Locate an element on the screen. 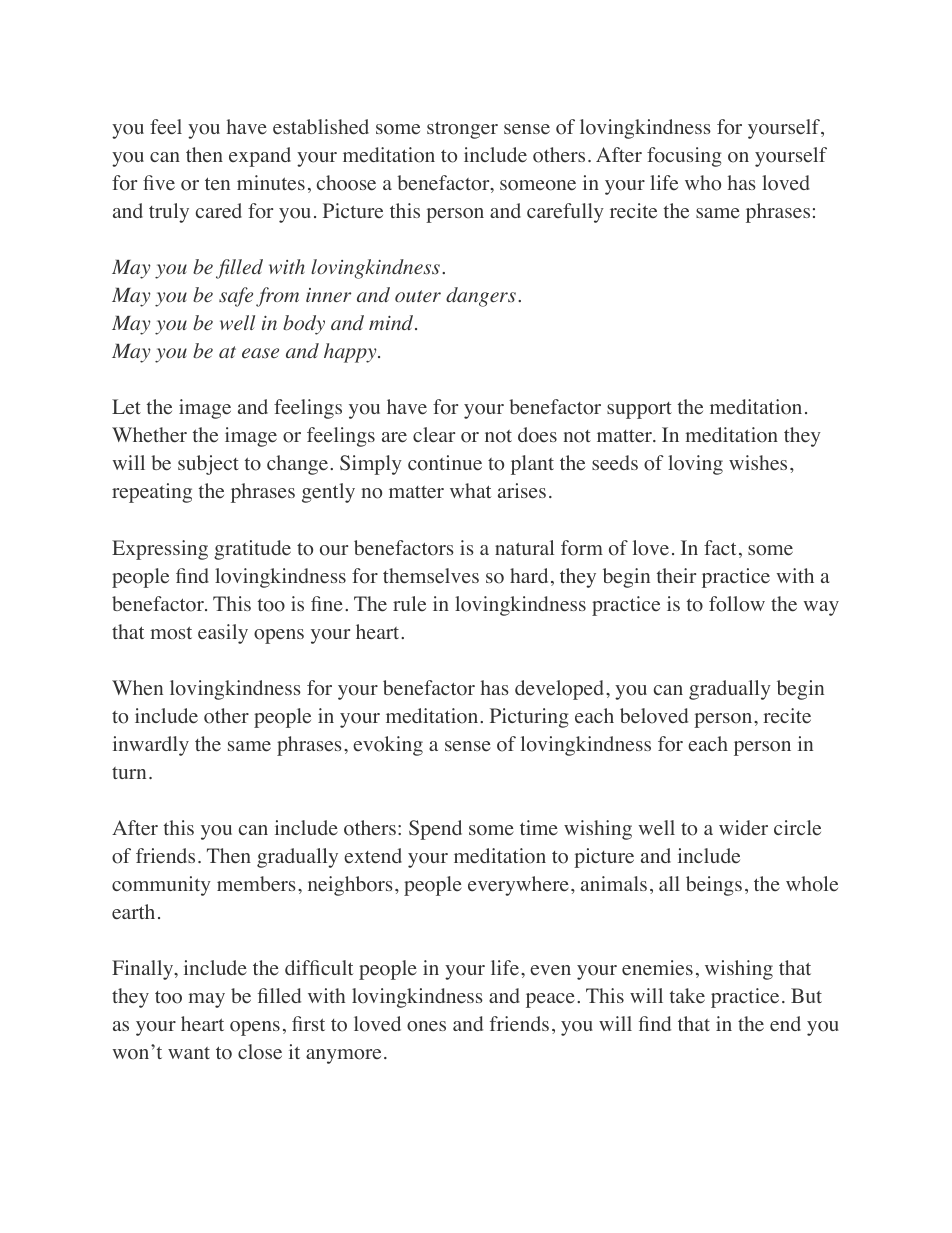  follow is located at coordinates (737, 604).
